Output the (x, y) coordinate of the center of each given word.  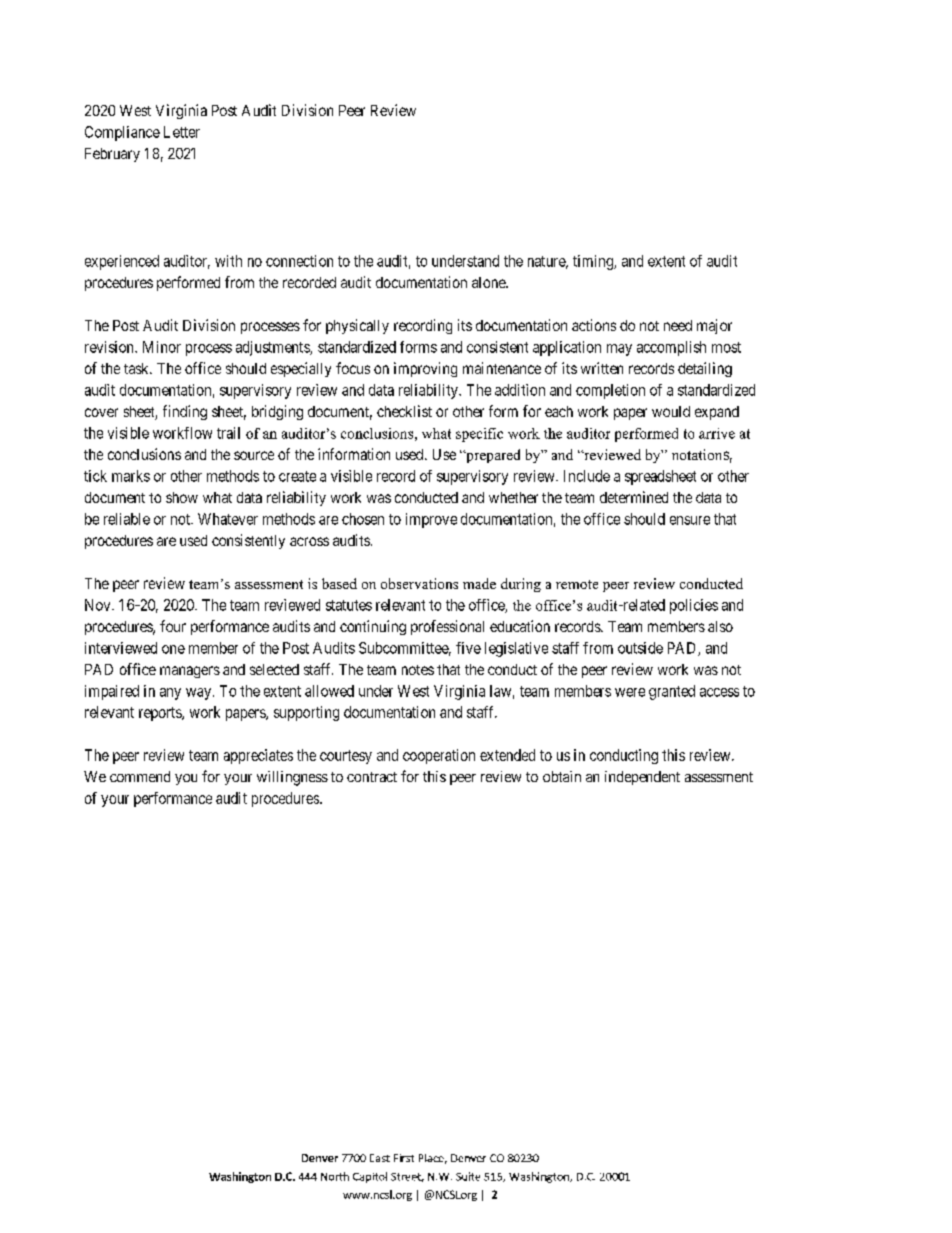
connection (299, 261)
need (678, 325)
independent (642, 778)
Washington (240, 1177)
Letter (182, 132)
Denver (320, 1158)
